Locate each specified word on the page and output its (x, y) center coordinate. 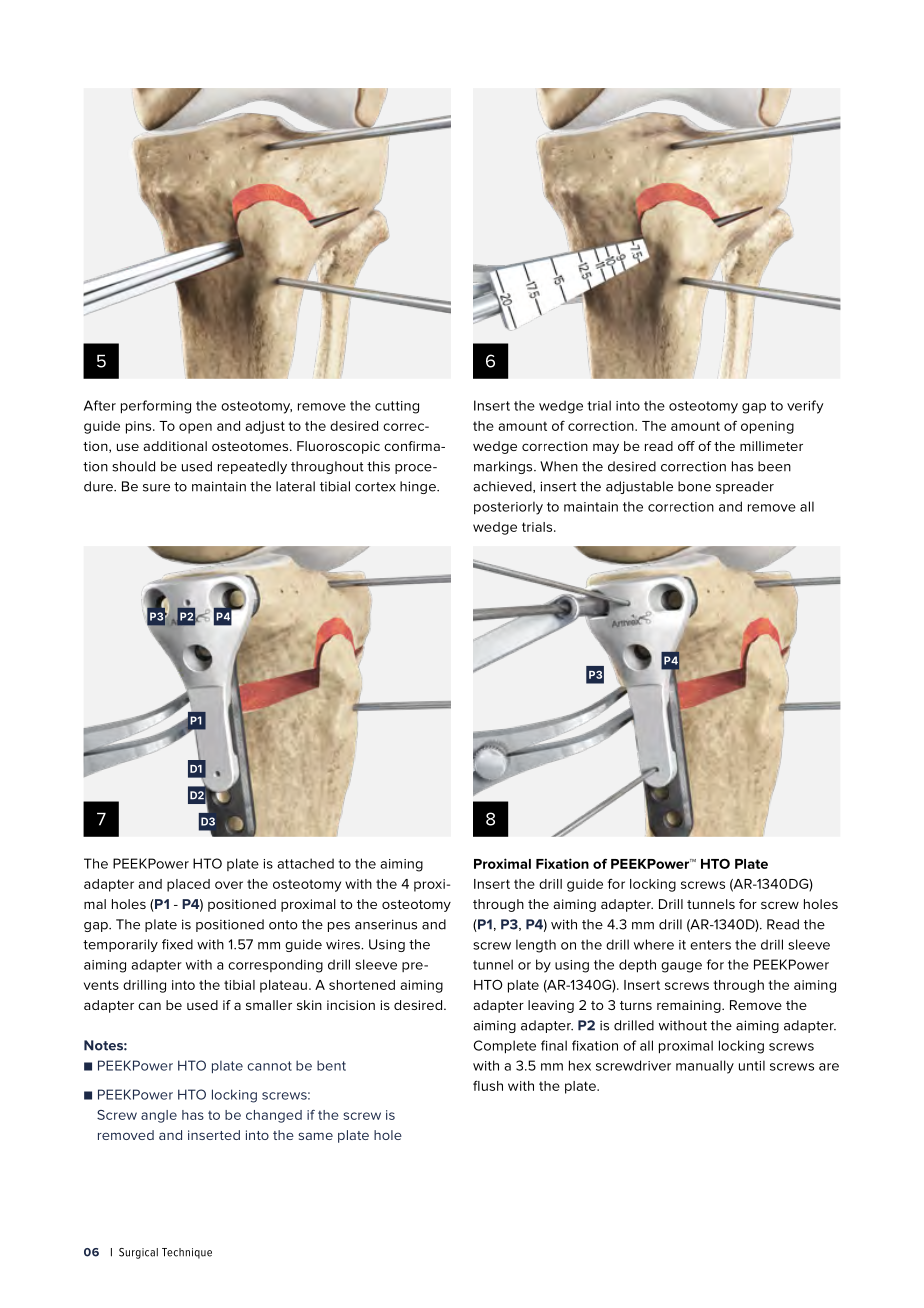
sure (156, 488)
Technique (187, 1253)
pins (140, 427)
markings (504, 467)
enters (710, 945)
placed (188, 885)
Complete (504, 1047)
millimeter (771, 446)
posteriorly (508, 508)
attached (305, 863)
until (752, 1065)
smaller (269, 1005)
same (315, 1136)
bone (694, 486)
